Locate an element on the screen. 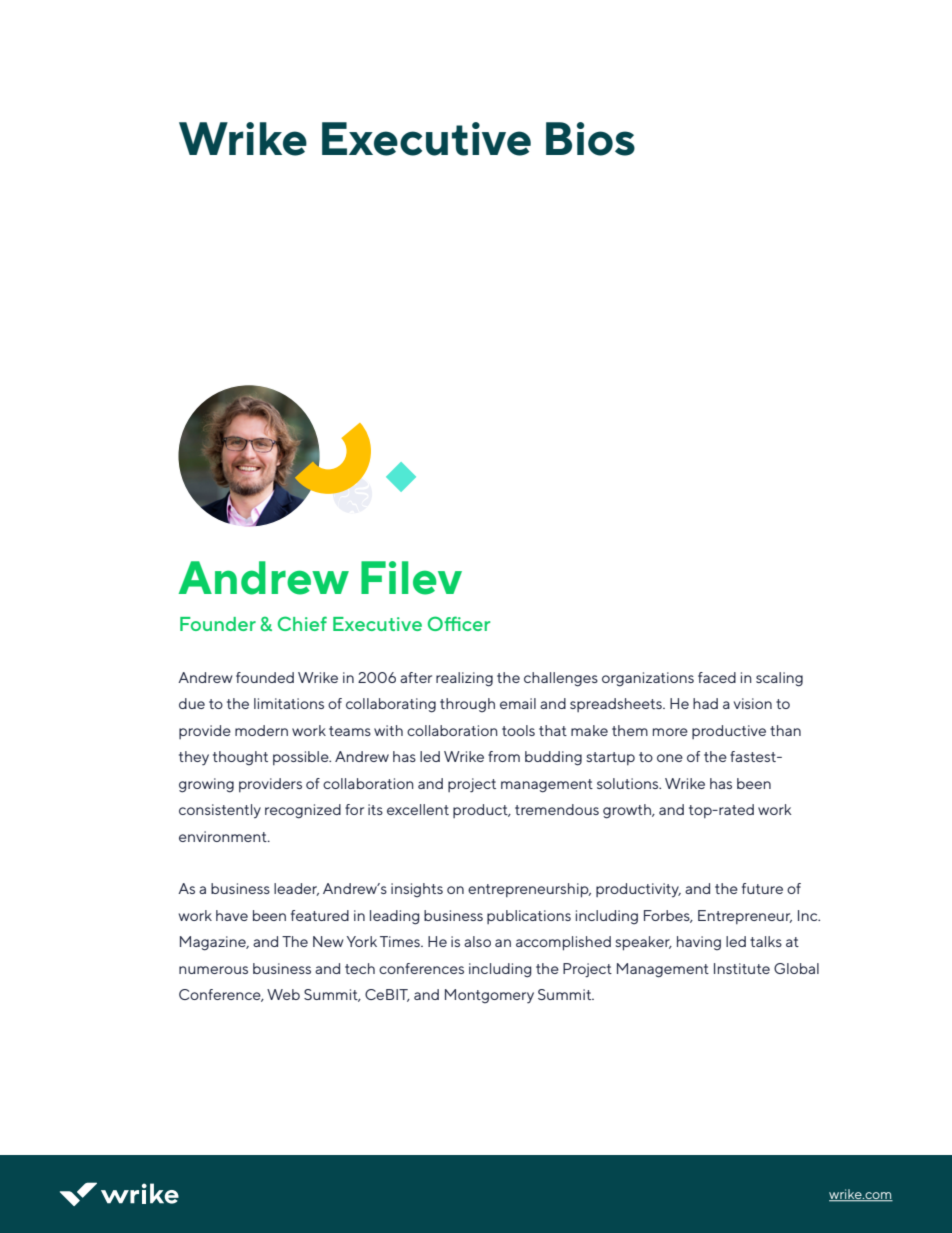 The width and height of the screenshot is (952, 1233). faced is located at coordinates (717, 677).
